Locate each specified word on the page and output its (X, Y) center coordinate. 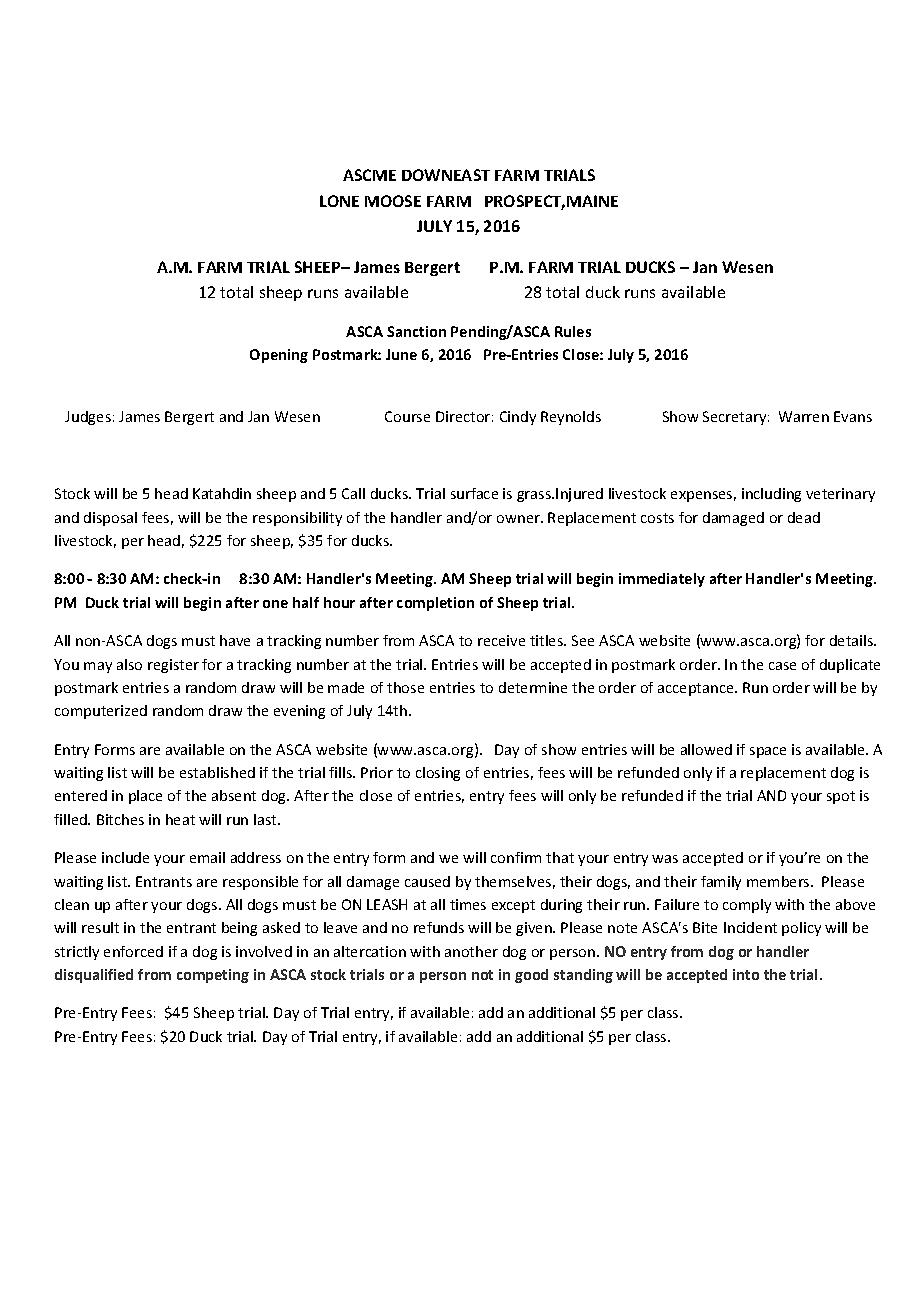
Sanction (416, 331)
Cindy (518, 418)
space (768, 752)
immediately (662, 580)
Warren (804, 416)
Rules (573, 331)
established (217, 772)
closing (438, 774)
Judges (88, 418)
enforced (133, 951)
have (235, 640)
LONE (339, 201)
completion (435, 604)
